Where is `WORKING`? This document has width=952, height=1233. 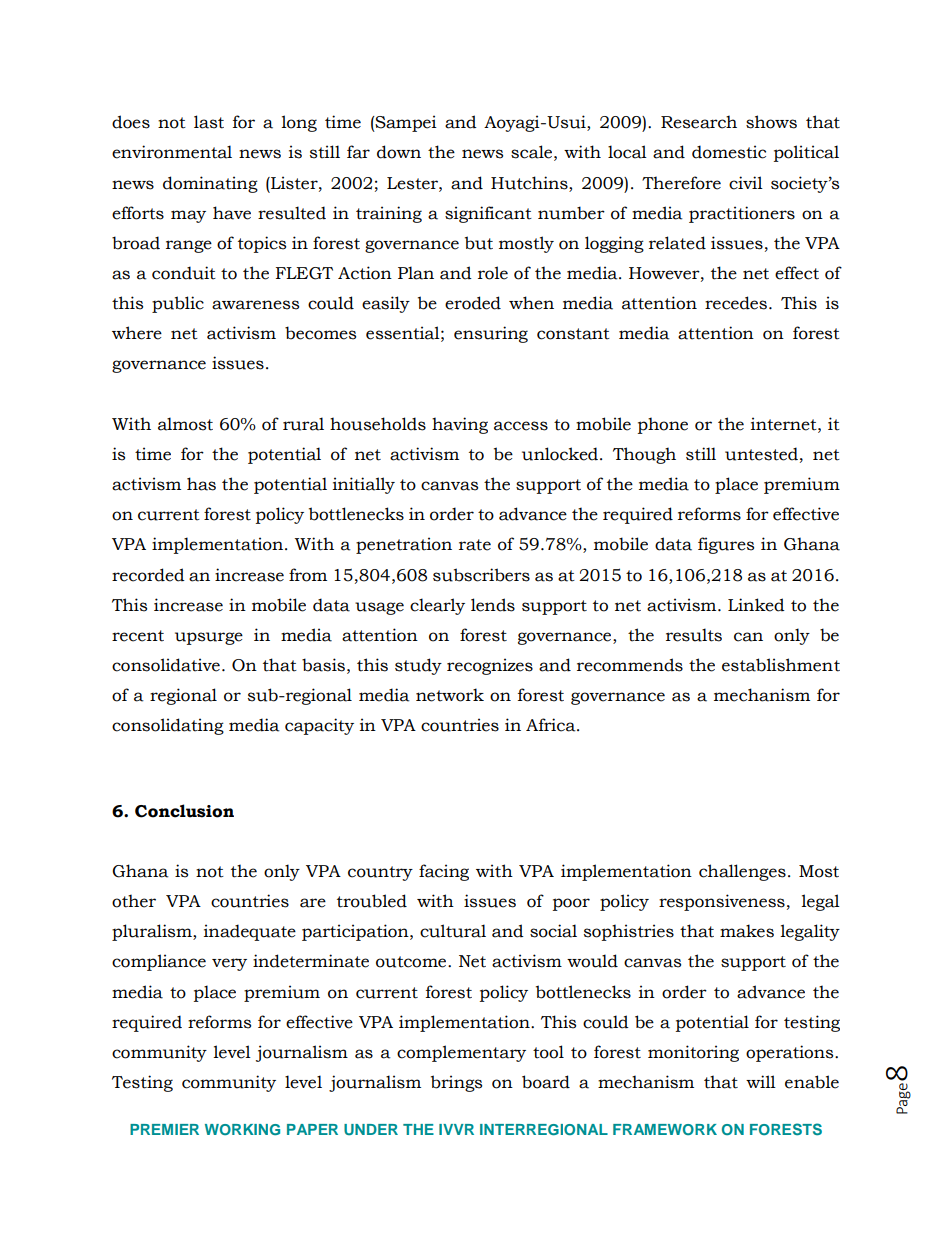
WORKING is located at coordinates (242, 1129).
